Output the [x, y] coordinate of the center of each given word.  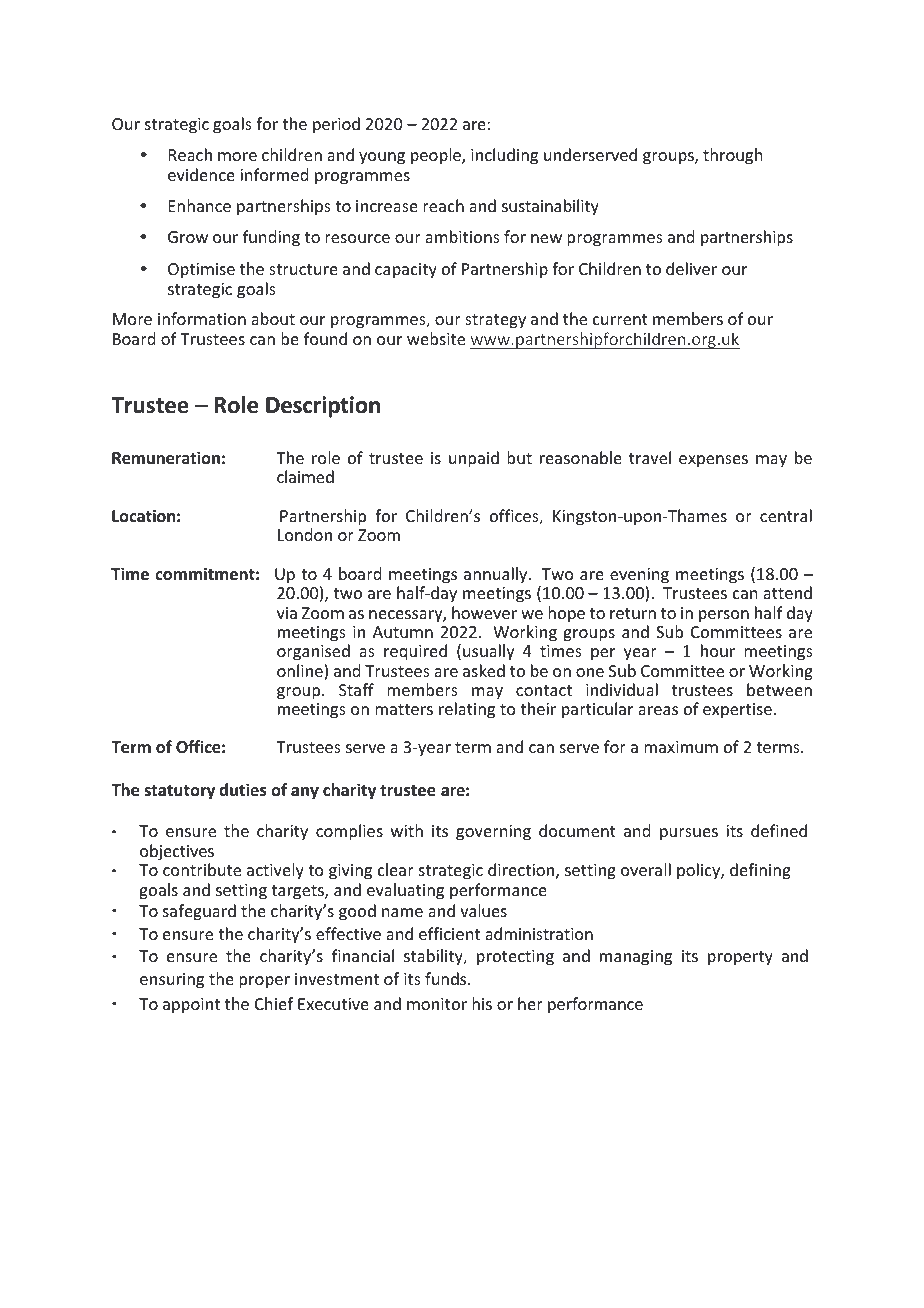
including [504, 156]
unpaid [474, 459]
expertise [737, 711]
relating [467, 710]
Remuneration [166, 458]
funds [447, 978]
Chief [274, 1003]
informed [274, 174]
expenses [713, 461]
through [732, 156]
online [301, 672]
